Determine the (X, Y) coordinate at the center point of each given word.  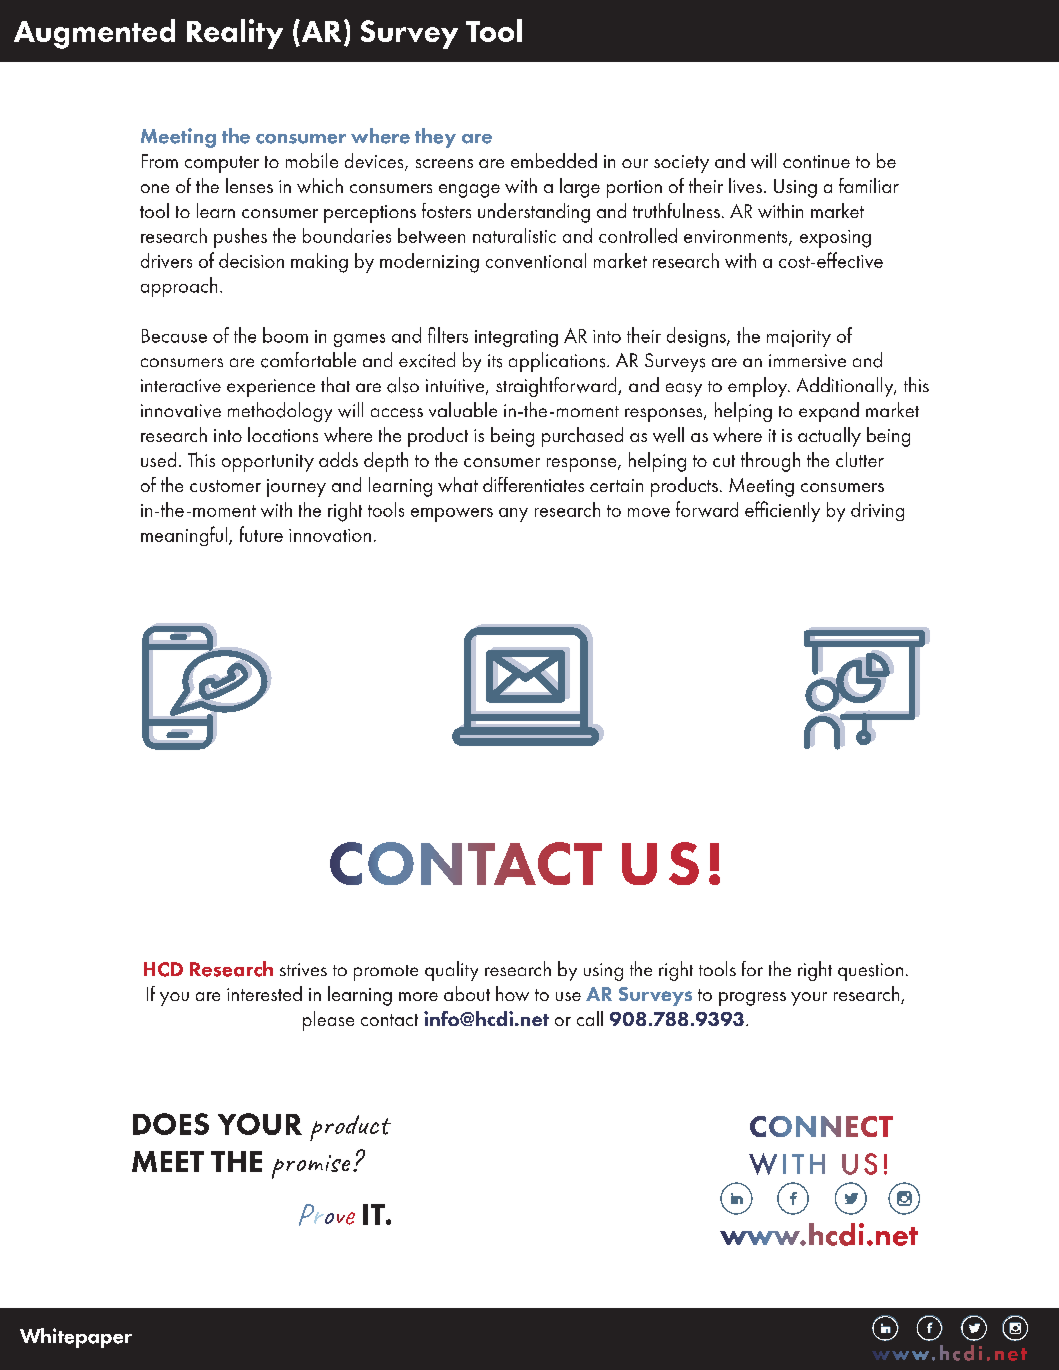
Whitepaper (76, 1338)
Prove (327, 1215)
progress (752, 999)
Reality (235, 34)
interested (264, 993)
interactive (181, 385)
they (435, 138)
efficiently (782, 511)
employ (759, 387)
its (495, 361)
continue (816, 161)
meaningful (185, 536)
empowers (452, 515)
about (467, 993)
